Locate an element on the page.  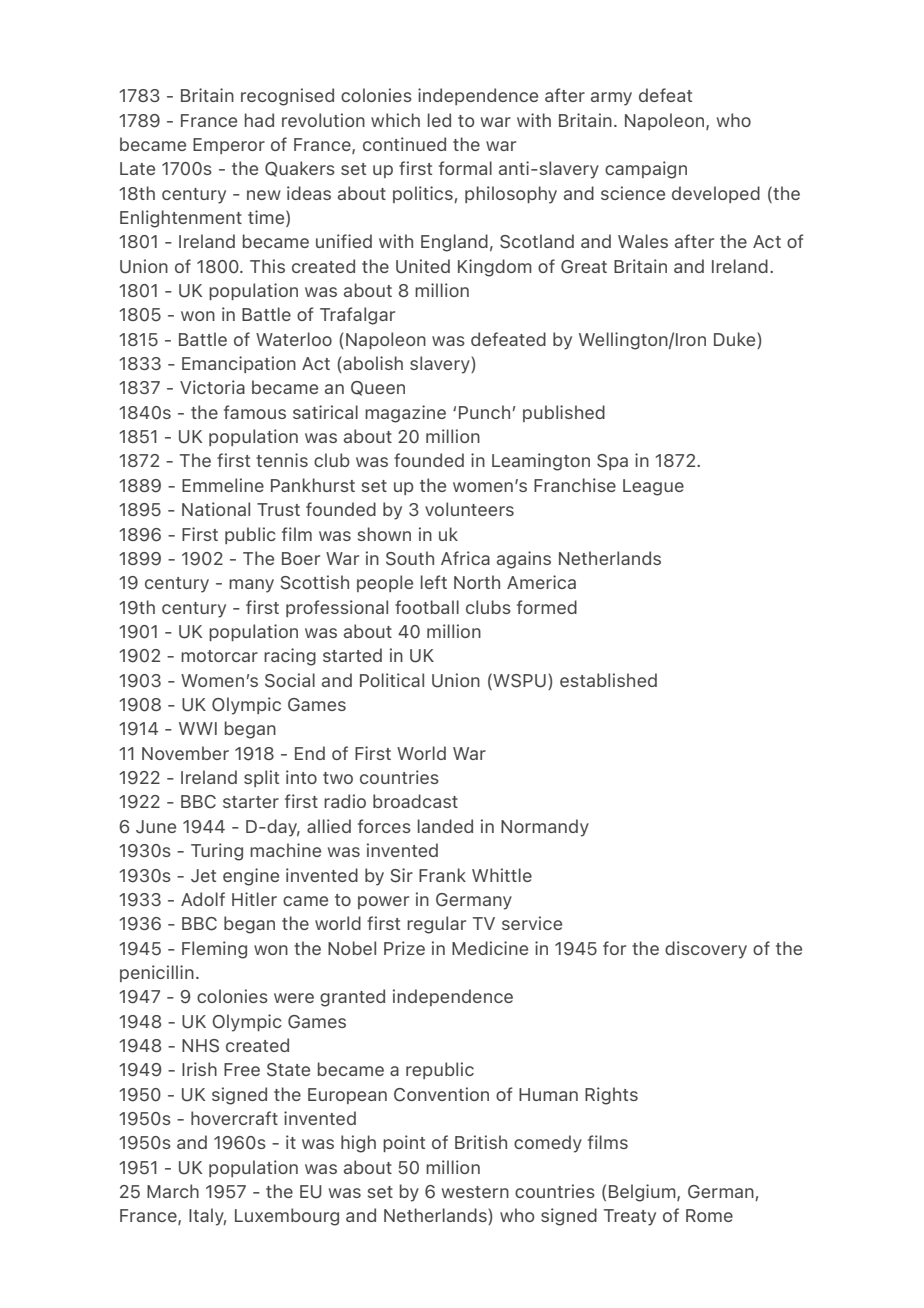
National is located at coordinates (216, 509).
